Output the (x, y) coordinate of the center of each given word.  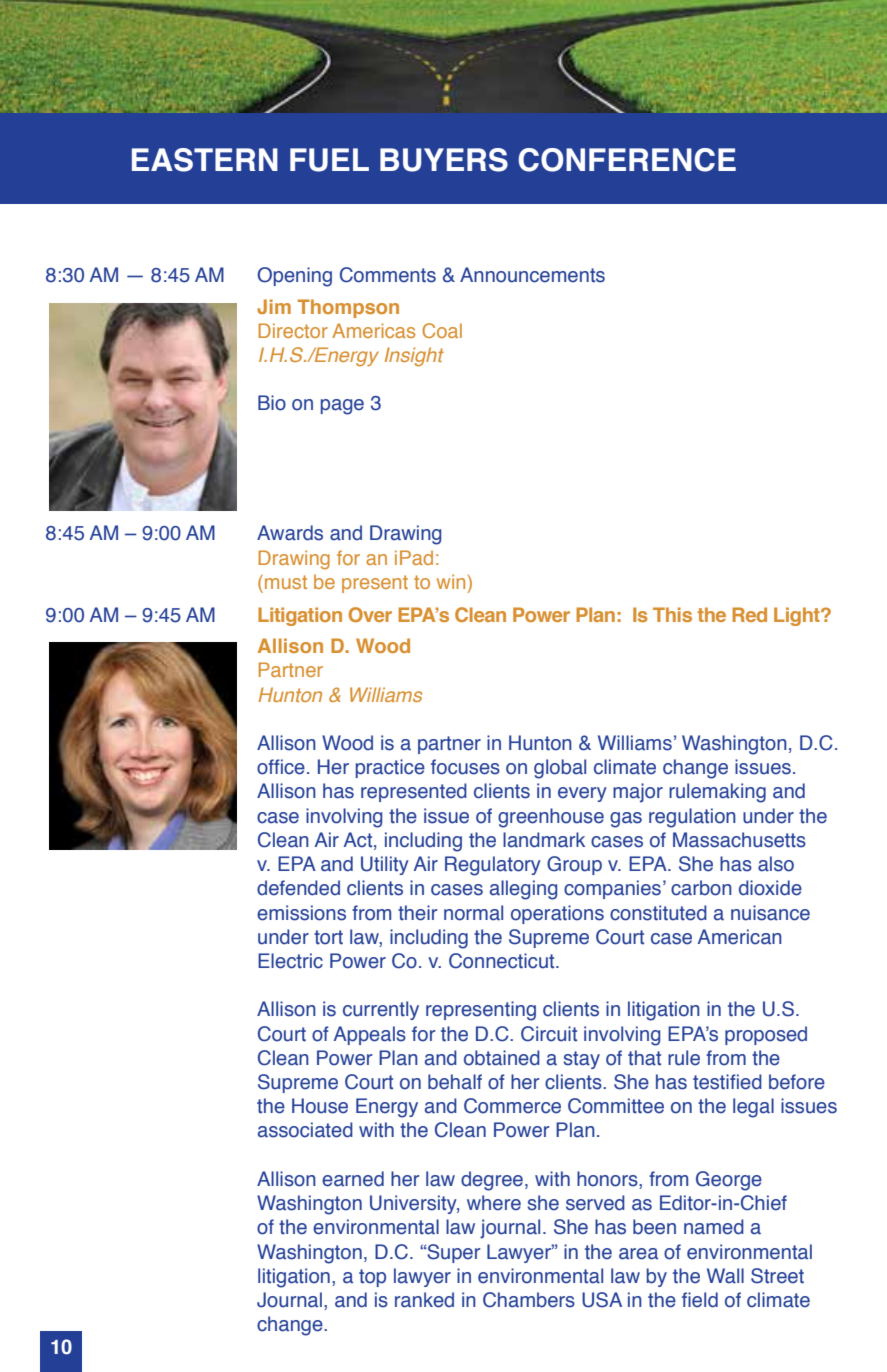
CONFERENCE (627, 160)
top (372, 1278)
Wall (725, 1276)
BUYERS (444, 160)
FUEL (329, 160)
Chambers (529, 1300)
